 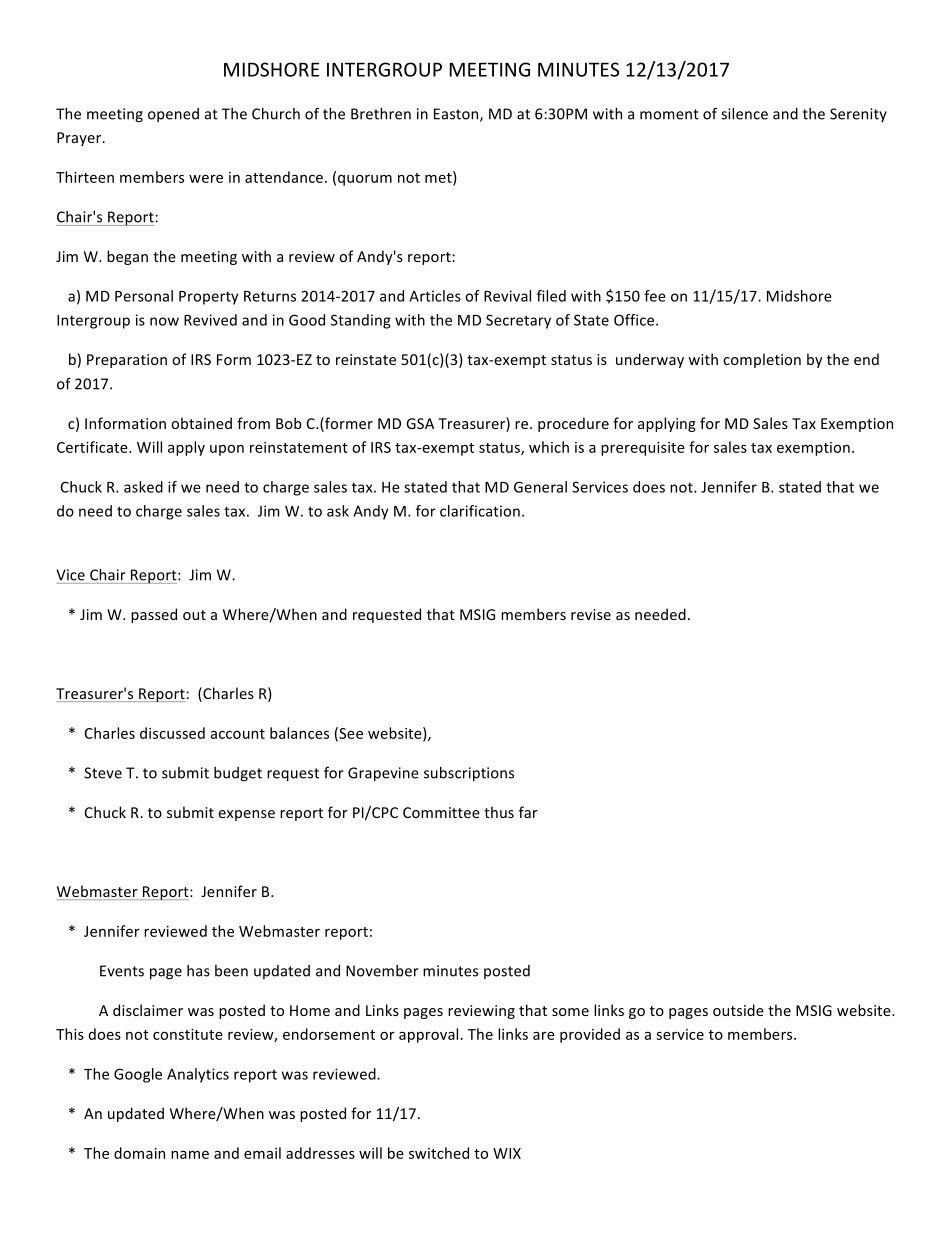 What do you see at coordinates (198, 971) in the screenshot?
I see `has` at bounding box center [198, 971].
